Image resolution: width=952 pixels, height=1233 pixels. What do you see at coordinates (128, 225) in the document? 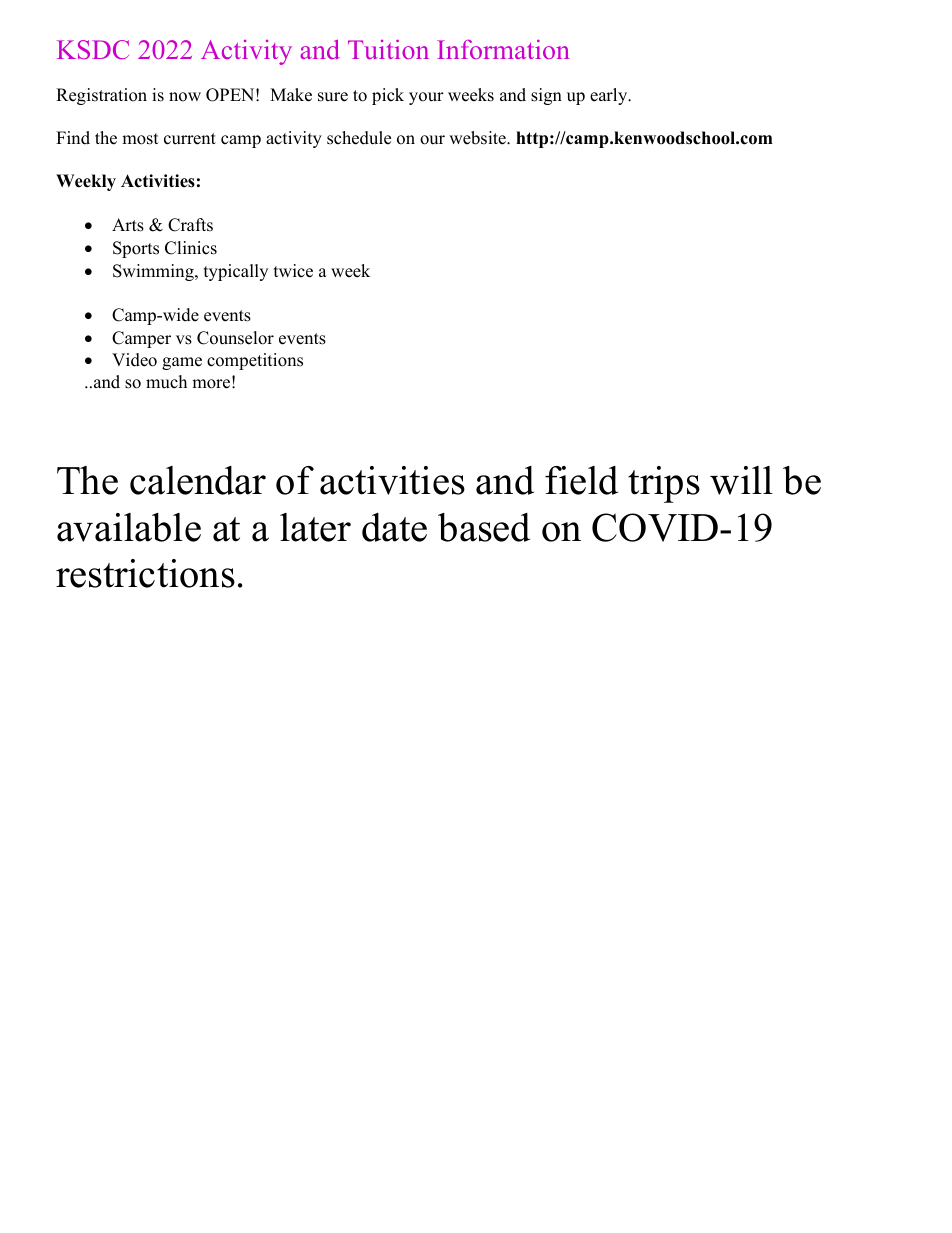
I see `Arts` at bounding box center [128, 225].
